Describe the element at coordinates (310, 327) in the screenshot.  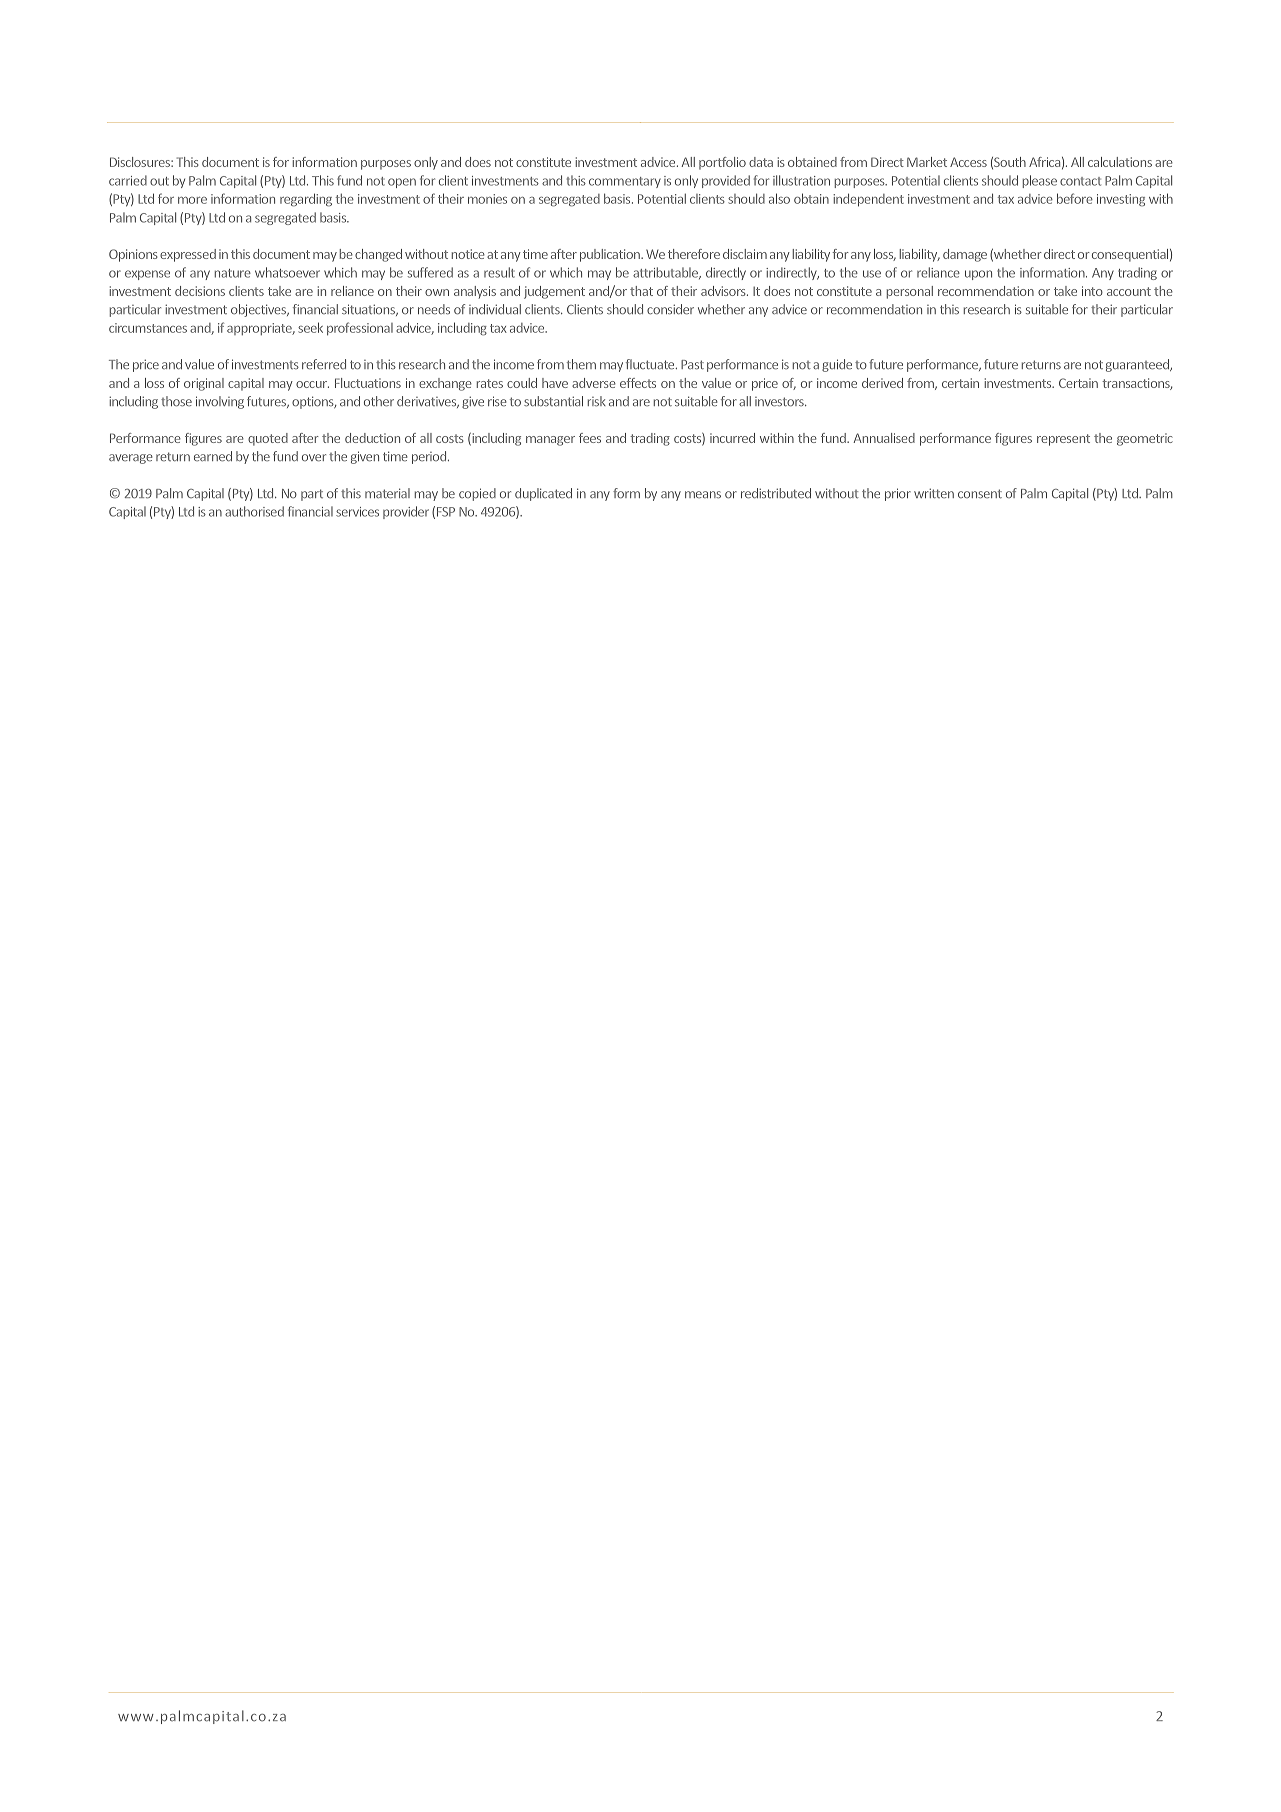
I see `seek` at that location.
